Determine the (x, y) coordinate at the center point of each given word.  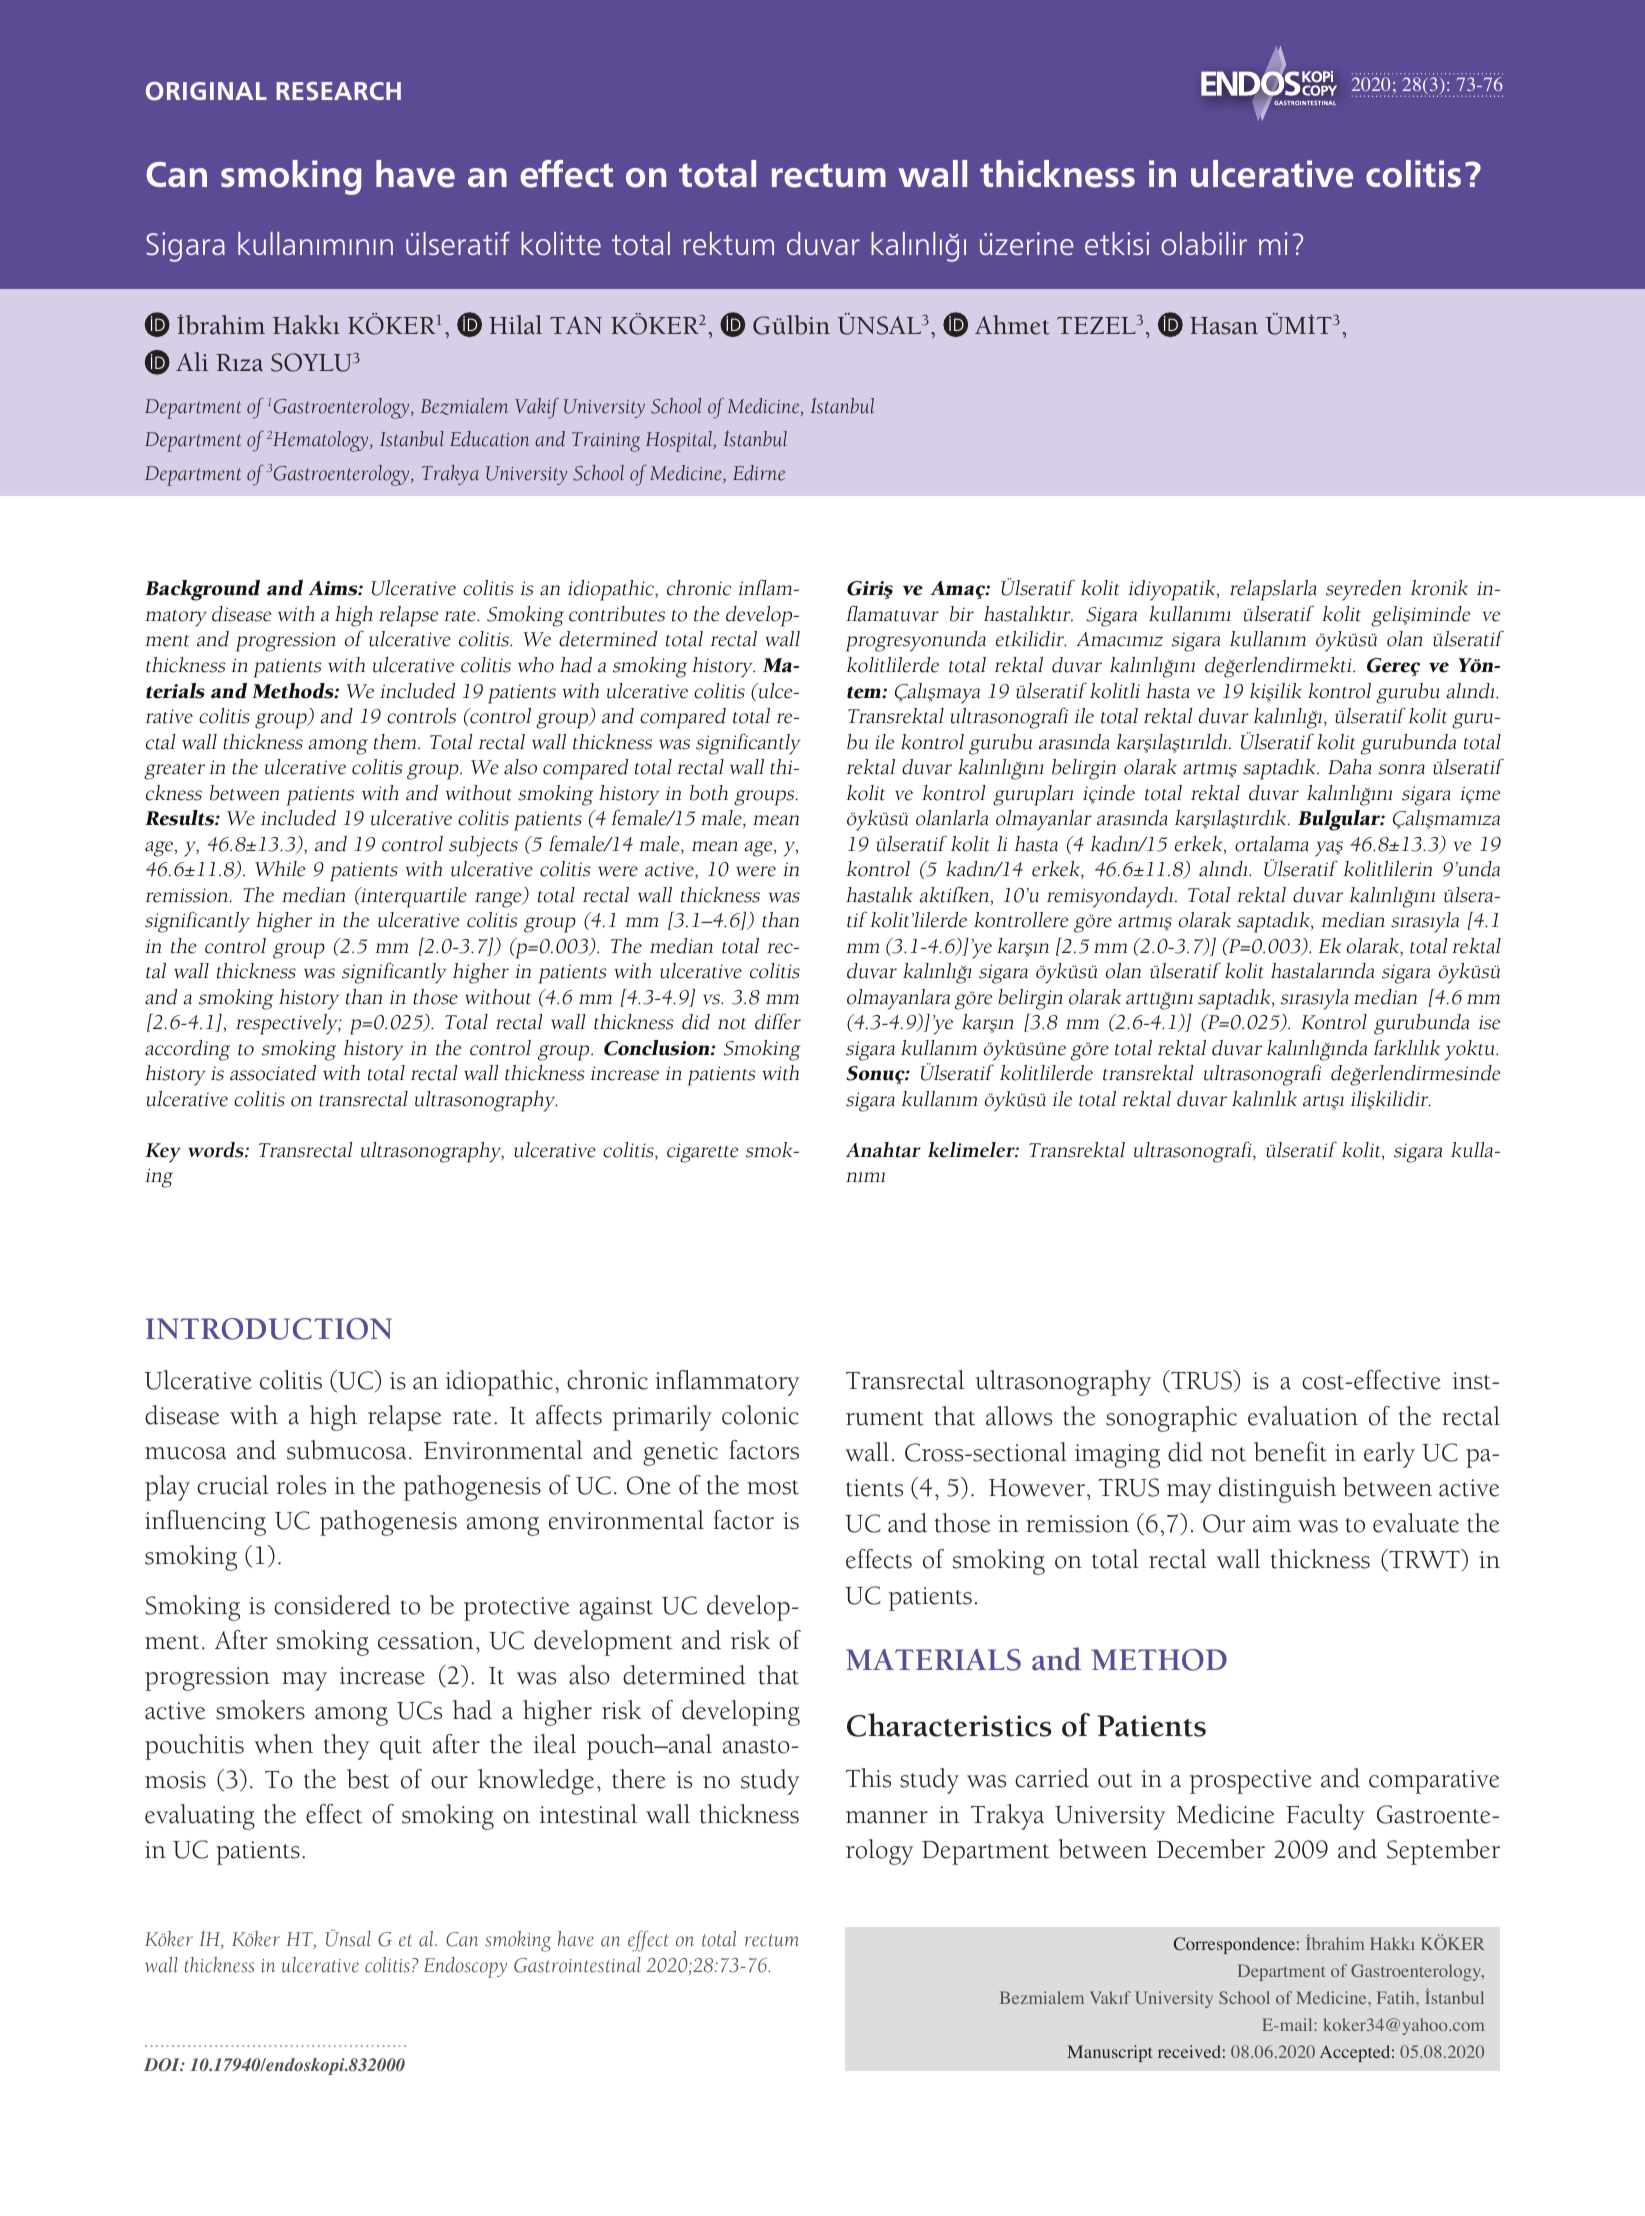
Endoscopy (465, 1967)
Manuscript (1109, 2053)
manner (887, 1817)
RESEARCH (338, 91)
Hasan (1224, 326)
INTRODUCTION (269, 1329)
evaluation (1303, 1416)
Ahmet (1012, 325)
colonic (760, 1415)
